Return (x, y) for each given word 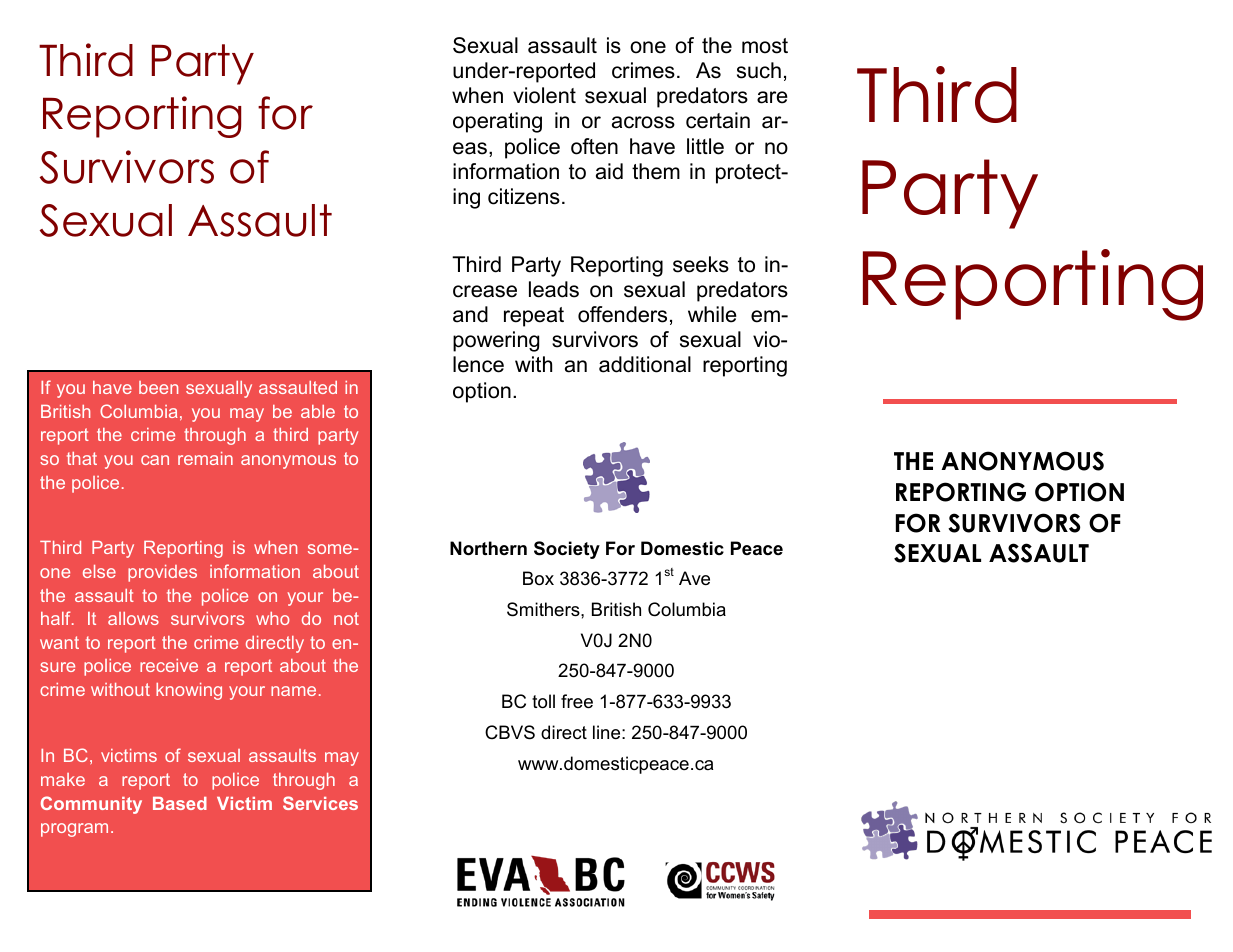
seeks (701, 264)
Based (180, 803)
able (318, 411)
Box (538, 578)
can (155, 460)
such (759, 70)
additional (645, 364)
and (470, 314)
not (346, 618)
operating (497, 122)
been (158, 387)
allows (133, 618)
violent (544, 95)
